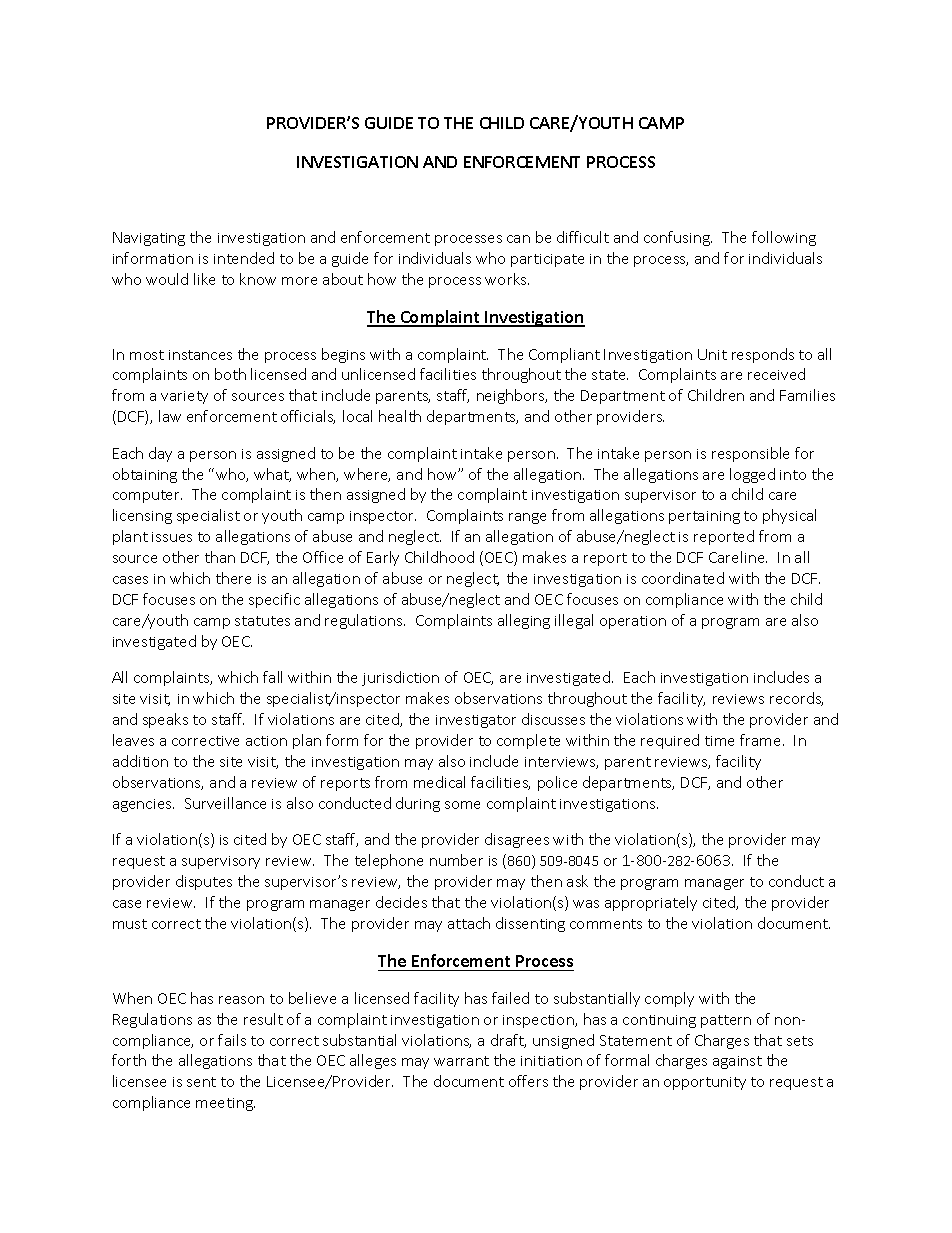  What do you see at coordinates (796, 699) in the image?
I see `records` at bounding box center [796, 699].
